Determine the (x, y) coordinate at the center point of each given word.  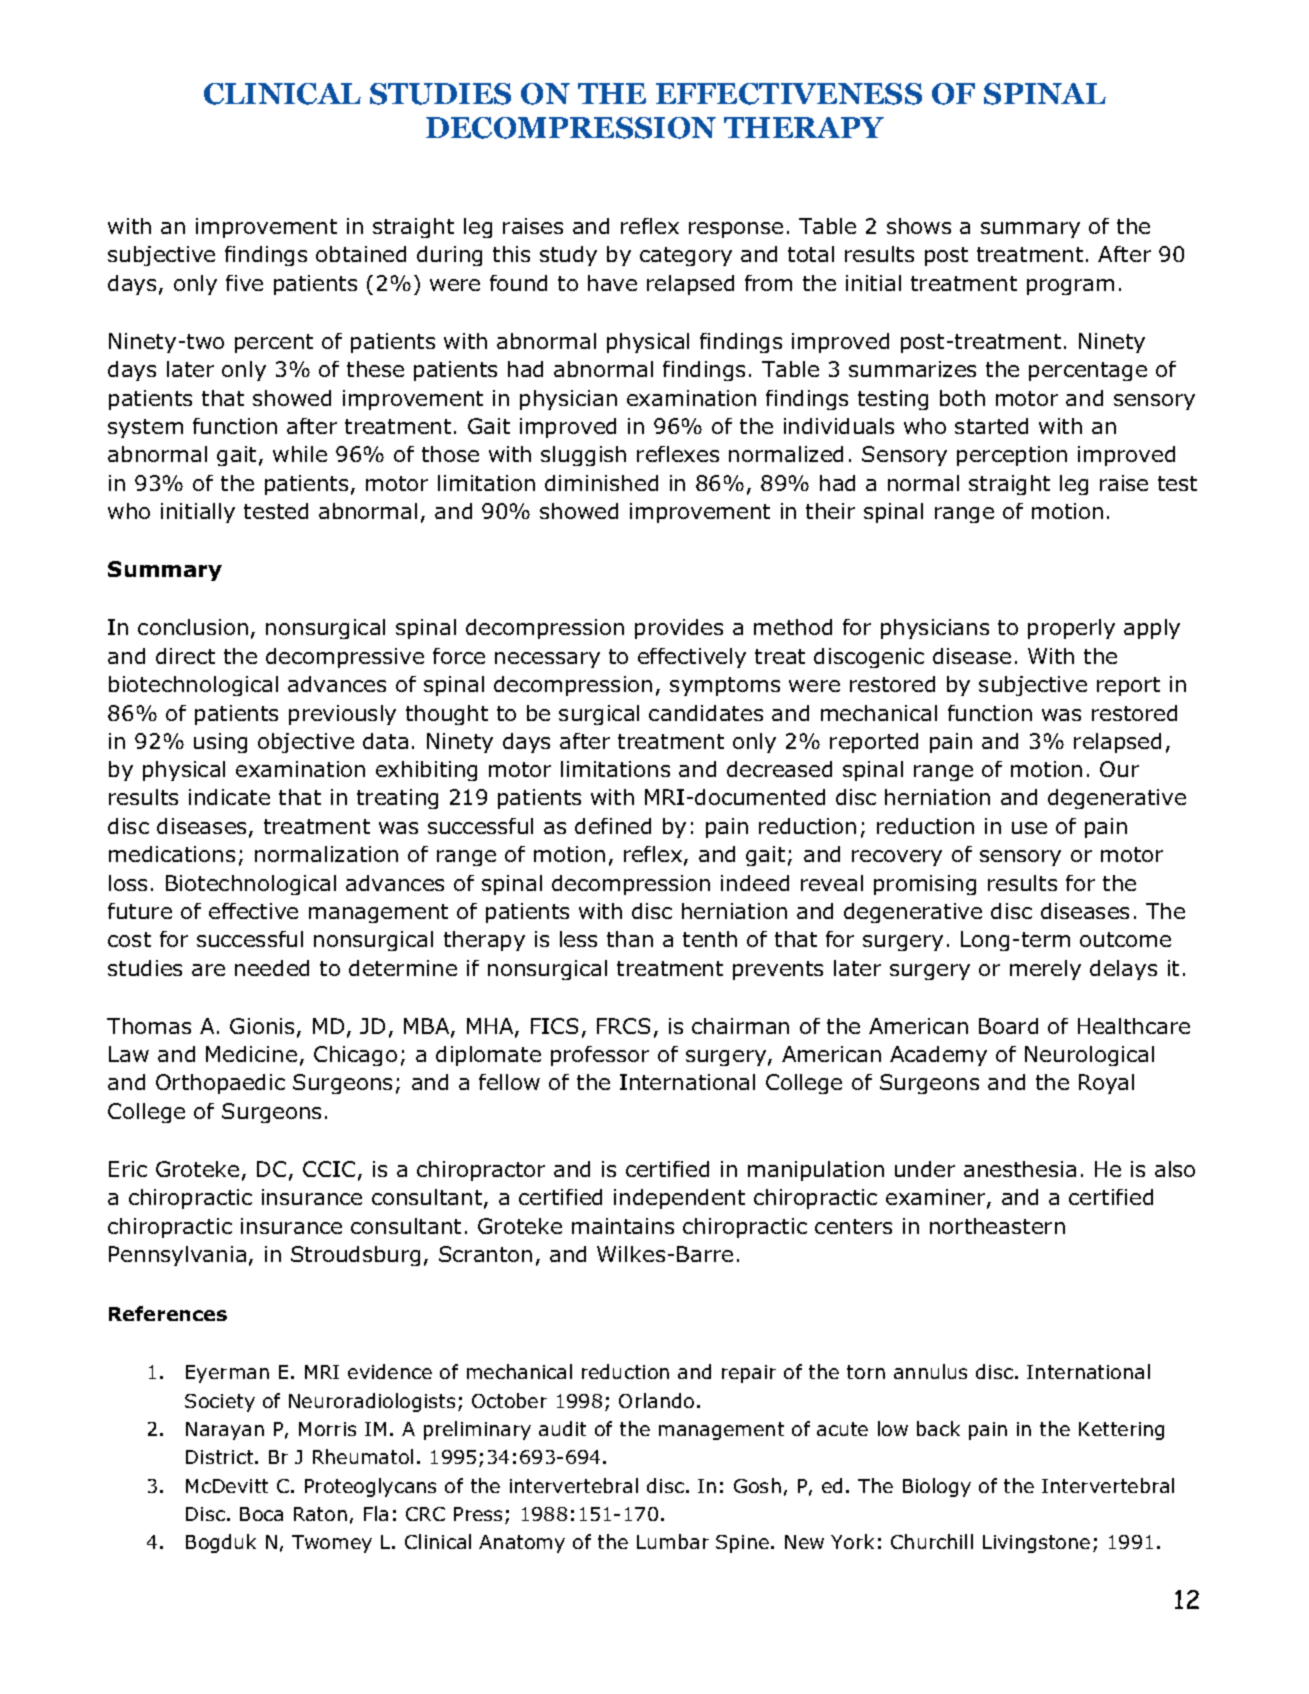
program (1070, 287)
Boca (261, 1514)
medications (172, 854)
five (244, 283)
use (1029, 828)
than (630, 939)
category (686, 256)
